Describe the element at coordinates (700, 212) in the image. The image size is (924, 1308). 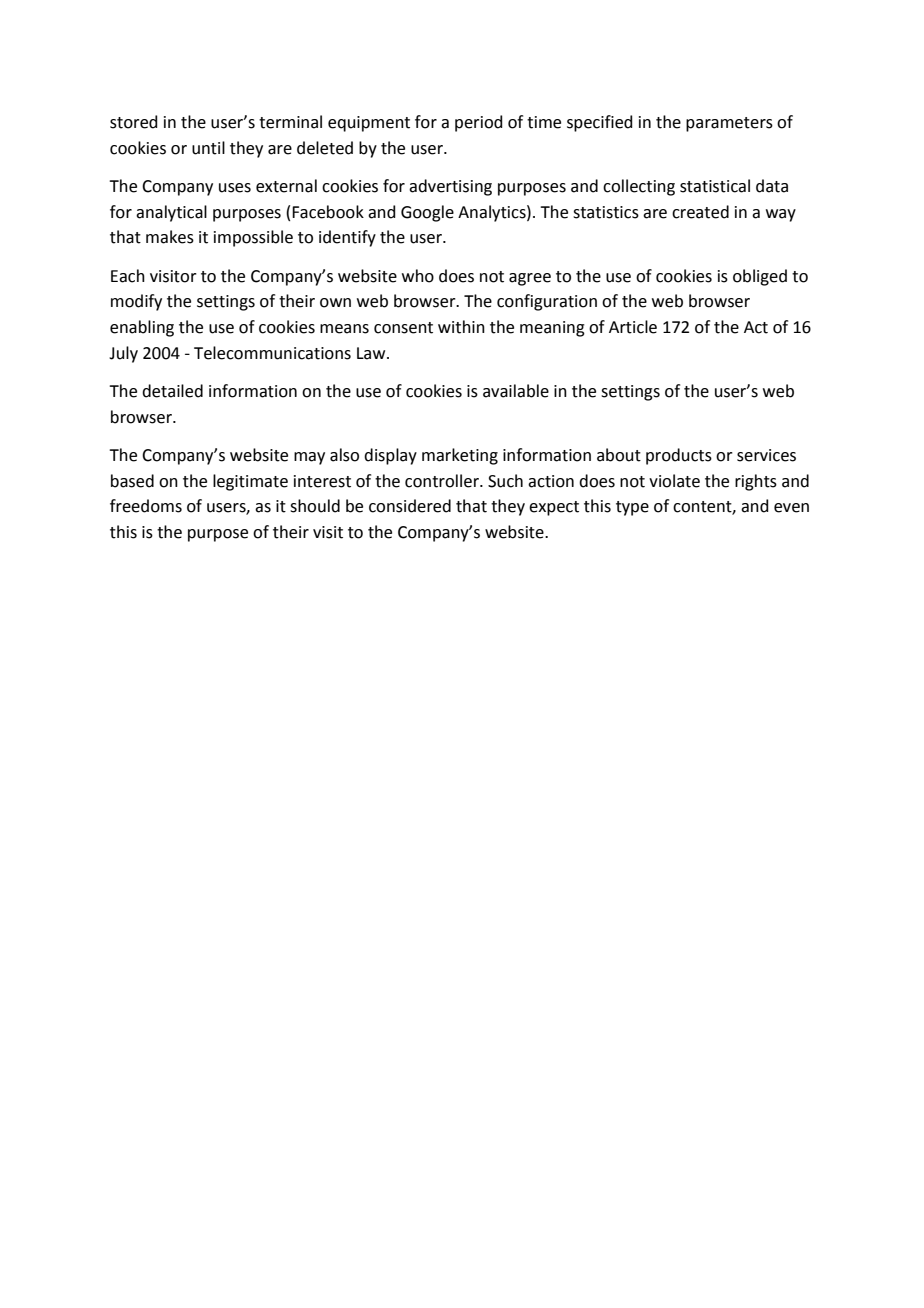
I see `created` at that location.
